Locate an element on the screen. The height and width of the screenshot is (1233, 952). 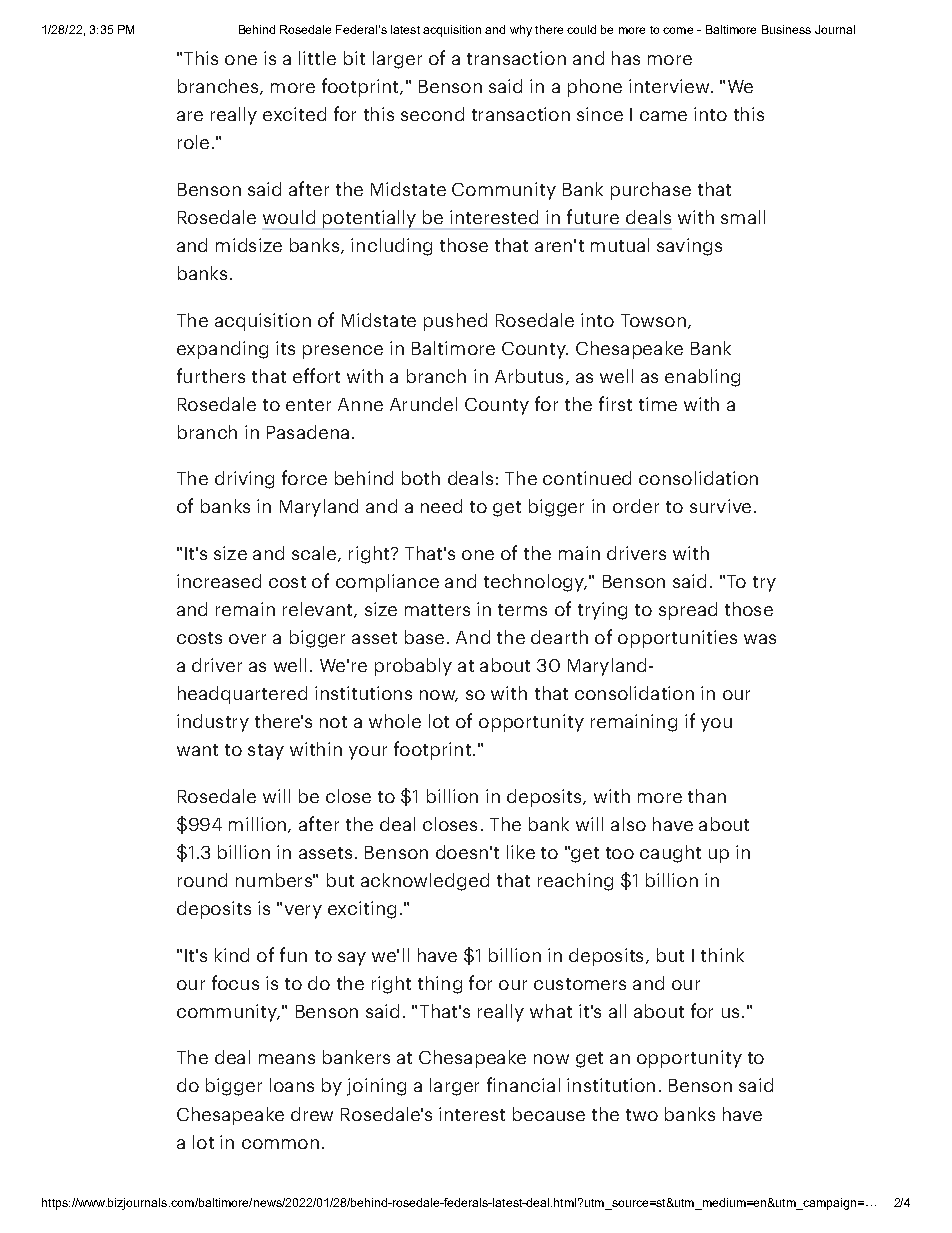
expanding is located at coordinates (222, 350).
